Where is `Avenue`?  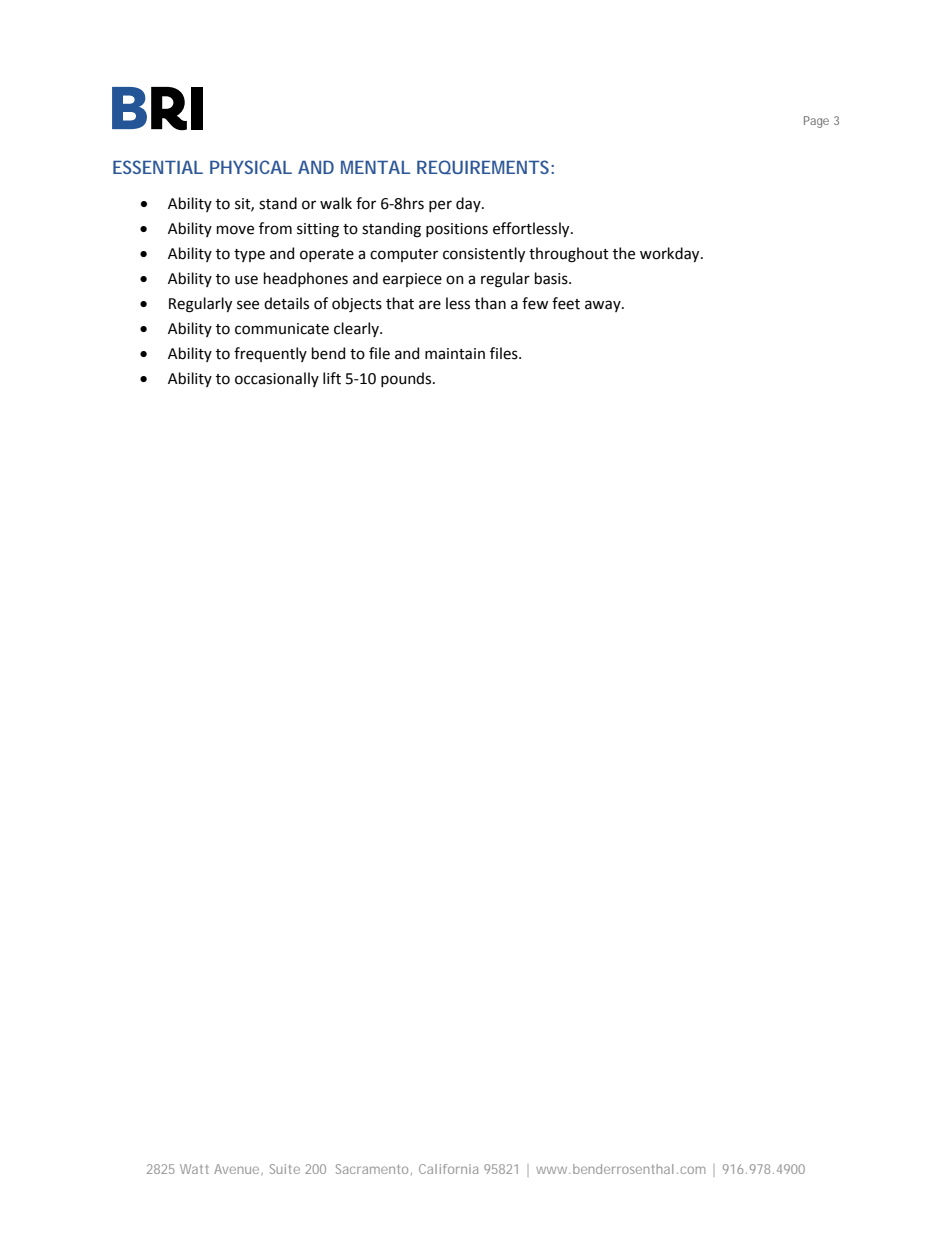
Avenue is located at coordinates (238, 1169).
